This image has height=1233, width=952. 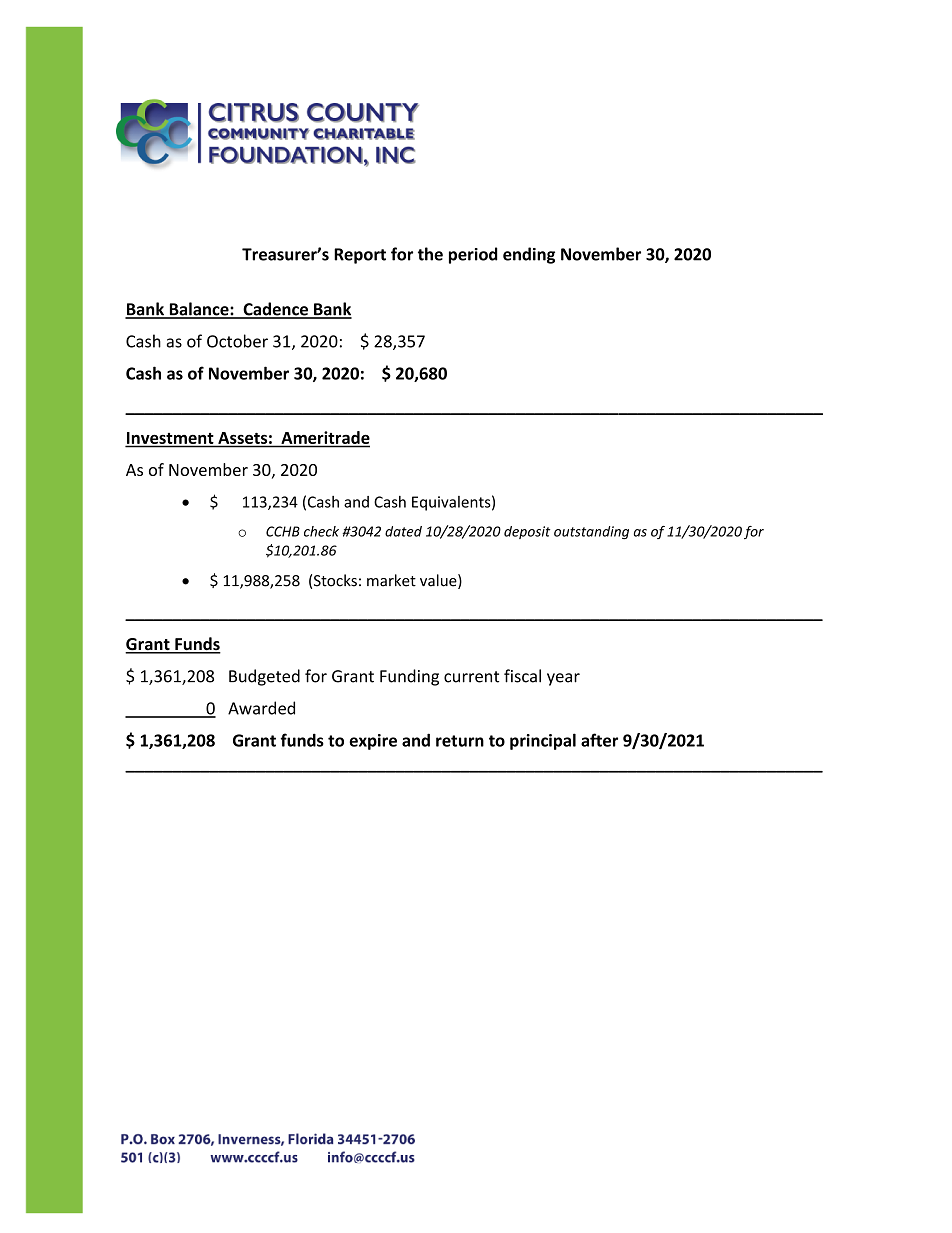 What do you see at coordinates (460, 741) in the image?
I see `return` at bounding box center [460, 741].
